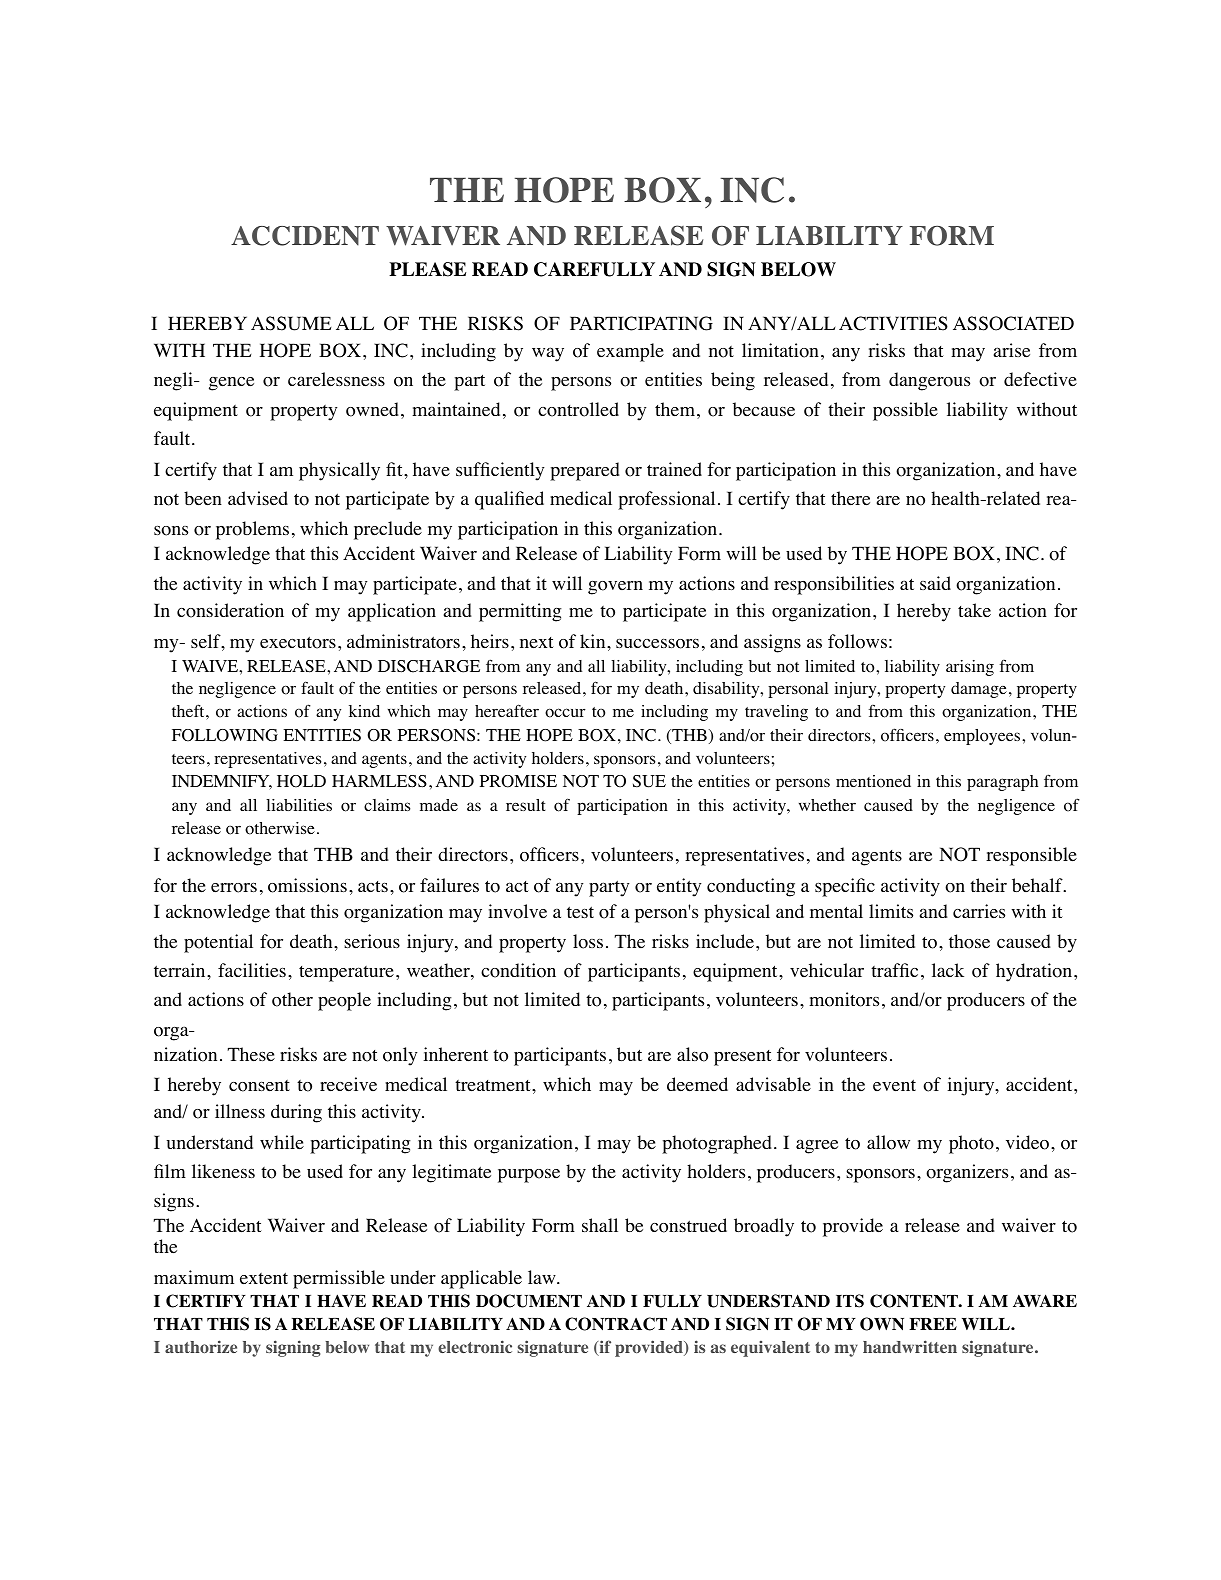 The height and width of the screenshot is (1580, 1221). I want to click on consent, so click(259, 1086).
